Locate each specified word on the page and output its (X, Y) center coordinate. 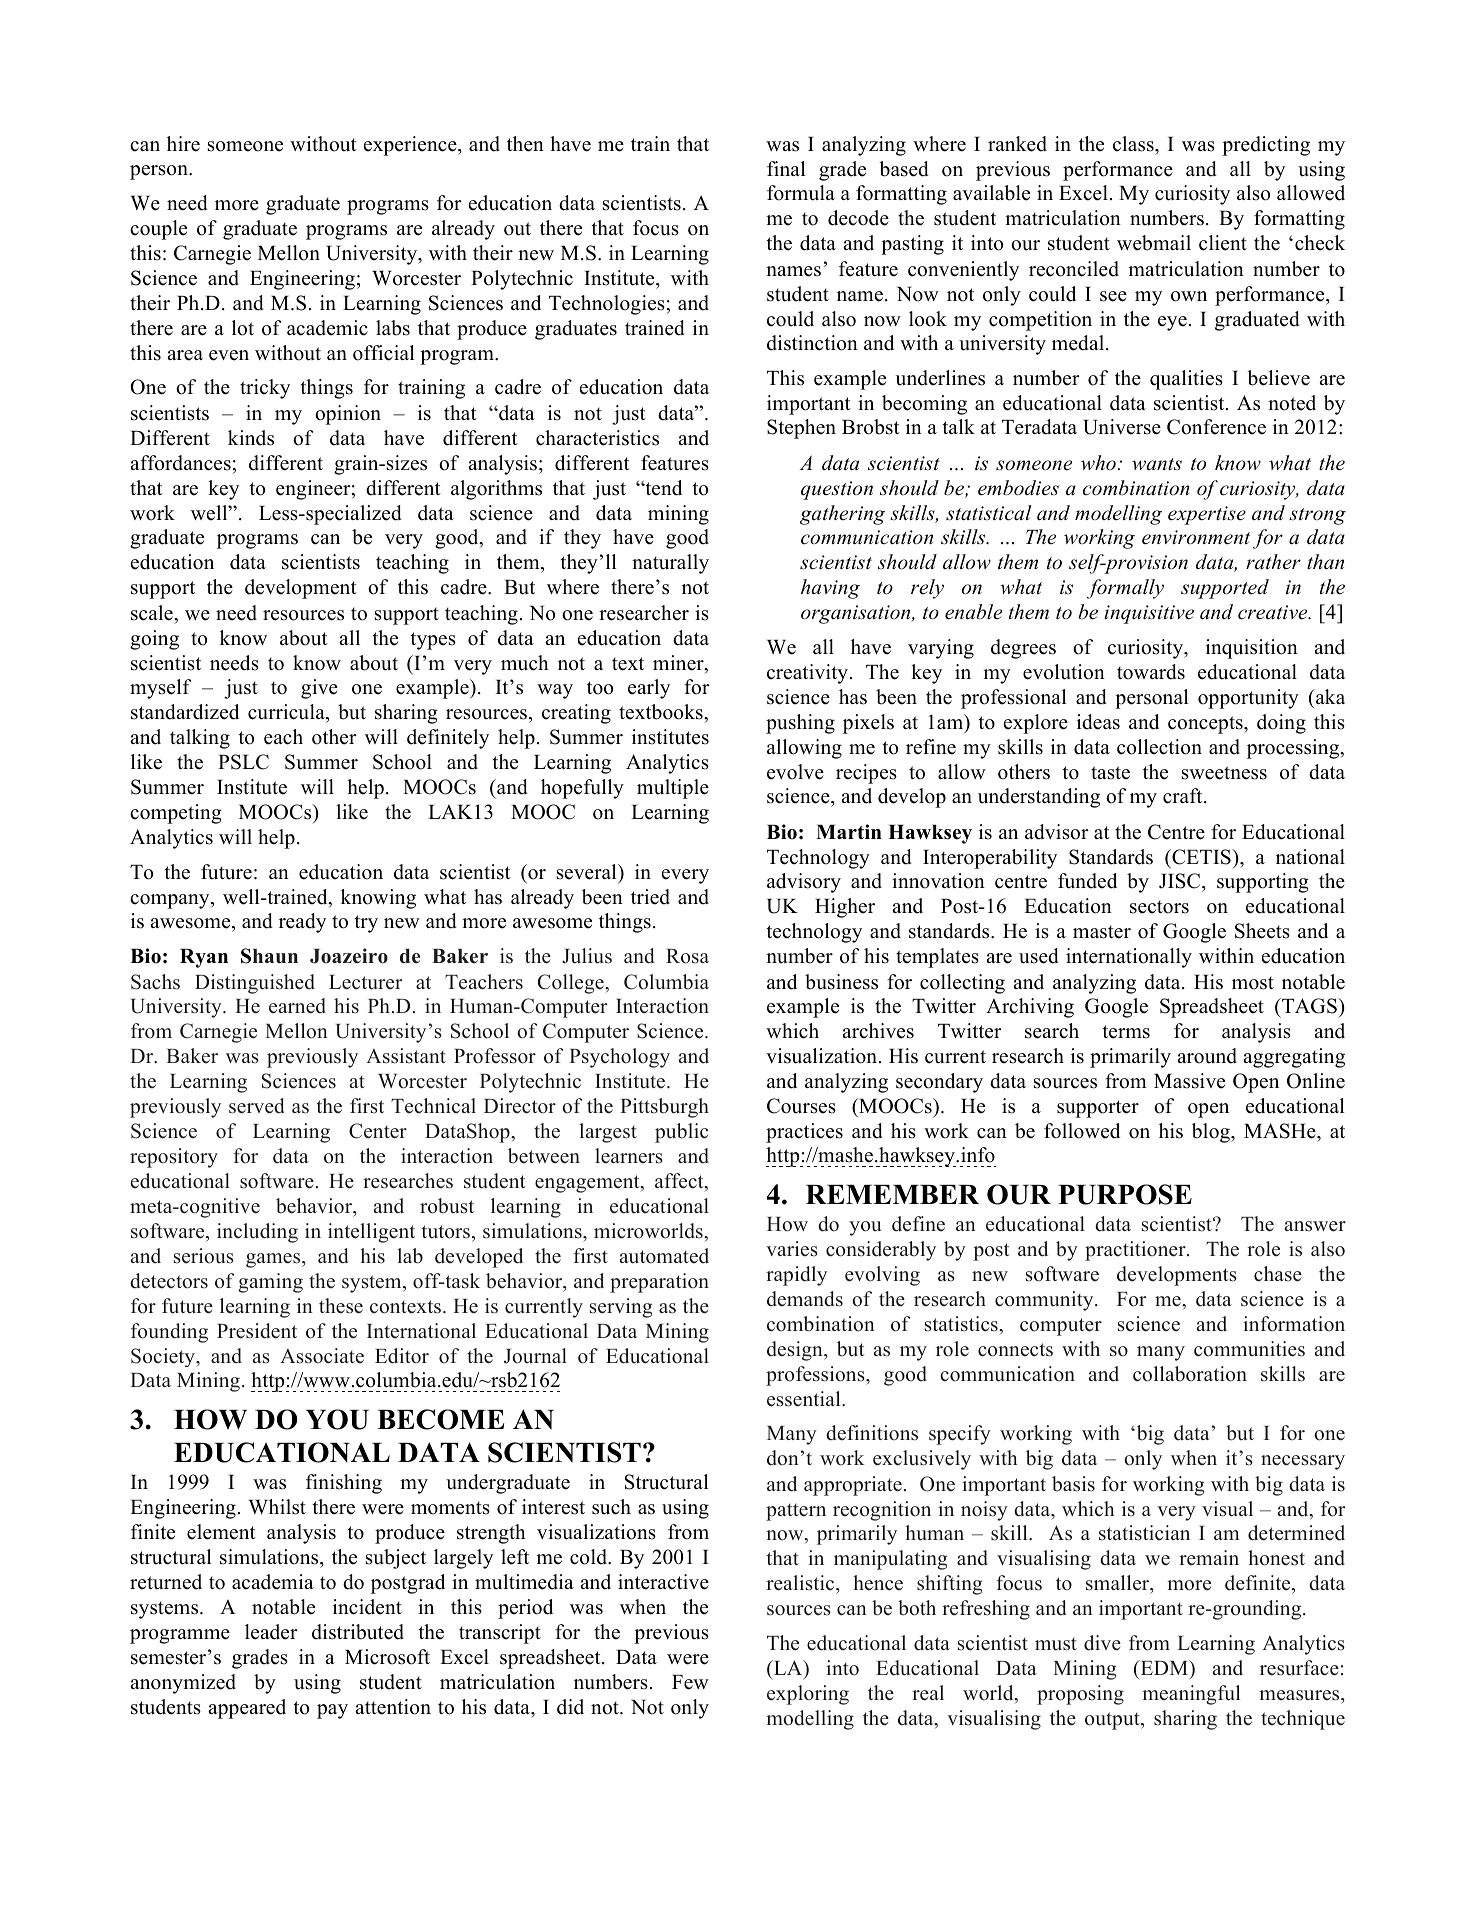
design (796, 1351)
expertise (1207, 515)
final (786, 168)
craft (1184, 796)
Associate (322, 1356)
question (837, 490)
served (256, 1106)
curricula (287, 713)
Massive (1189, 1081)
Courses (801, 1106)
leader (271, 1632)
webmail (1154, 243)
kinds (251, 438)
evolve (795, 772)
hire (183, 144)
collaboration (1190, 1374)
